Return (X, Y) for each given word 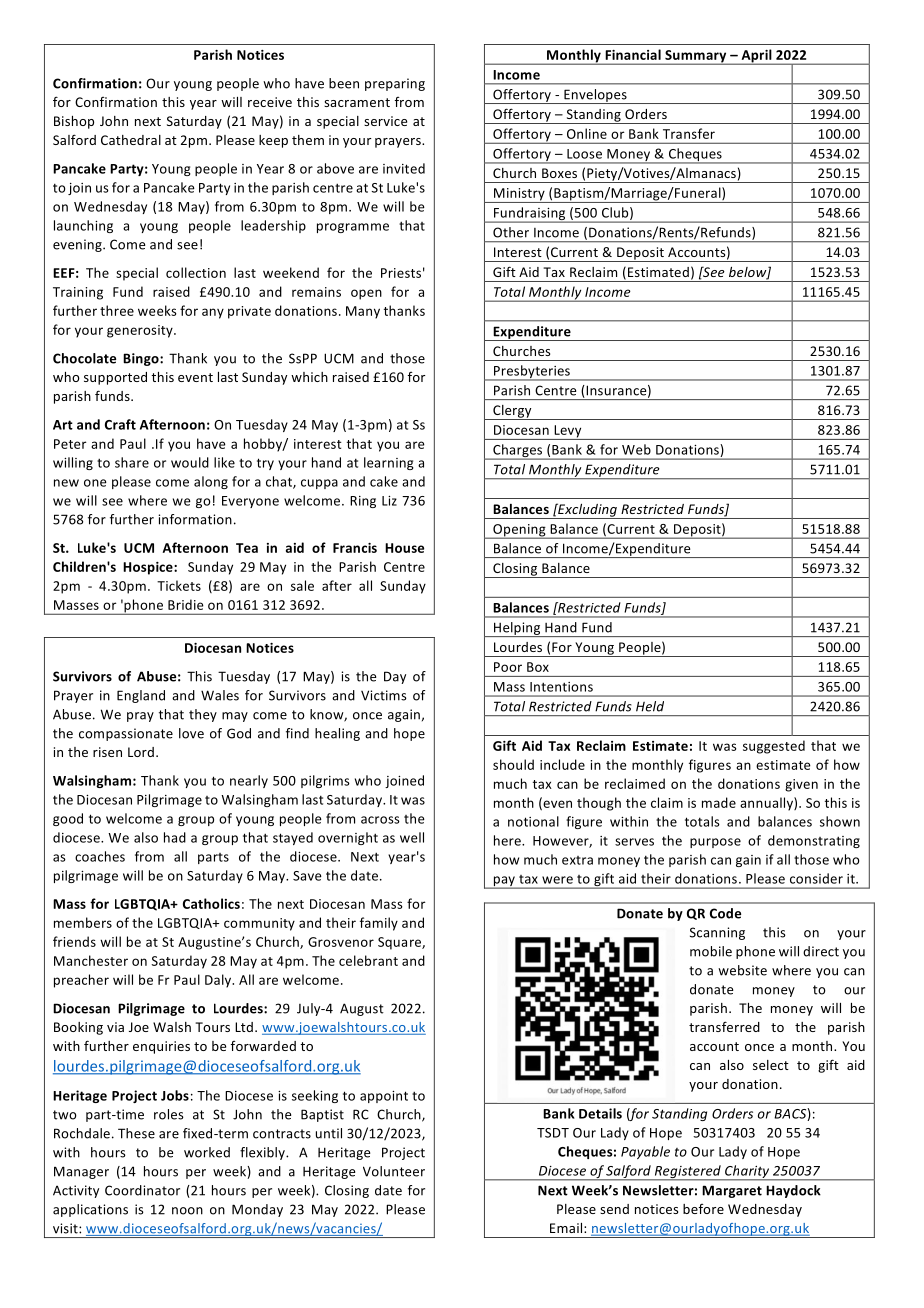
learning (389, 463)
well (412, 837)
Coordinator (142, 1190)
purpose (715, 843)
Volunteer (394, 1171)
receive (270, 102)
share (132, 462)
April (756, 57)
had (175, 837)
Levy (568, 432)
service (385, 121)
